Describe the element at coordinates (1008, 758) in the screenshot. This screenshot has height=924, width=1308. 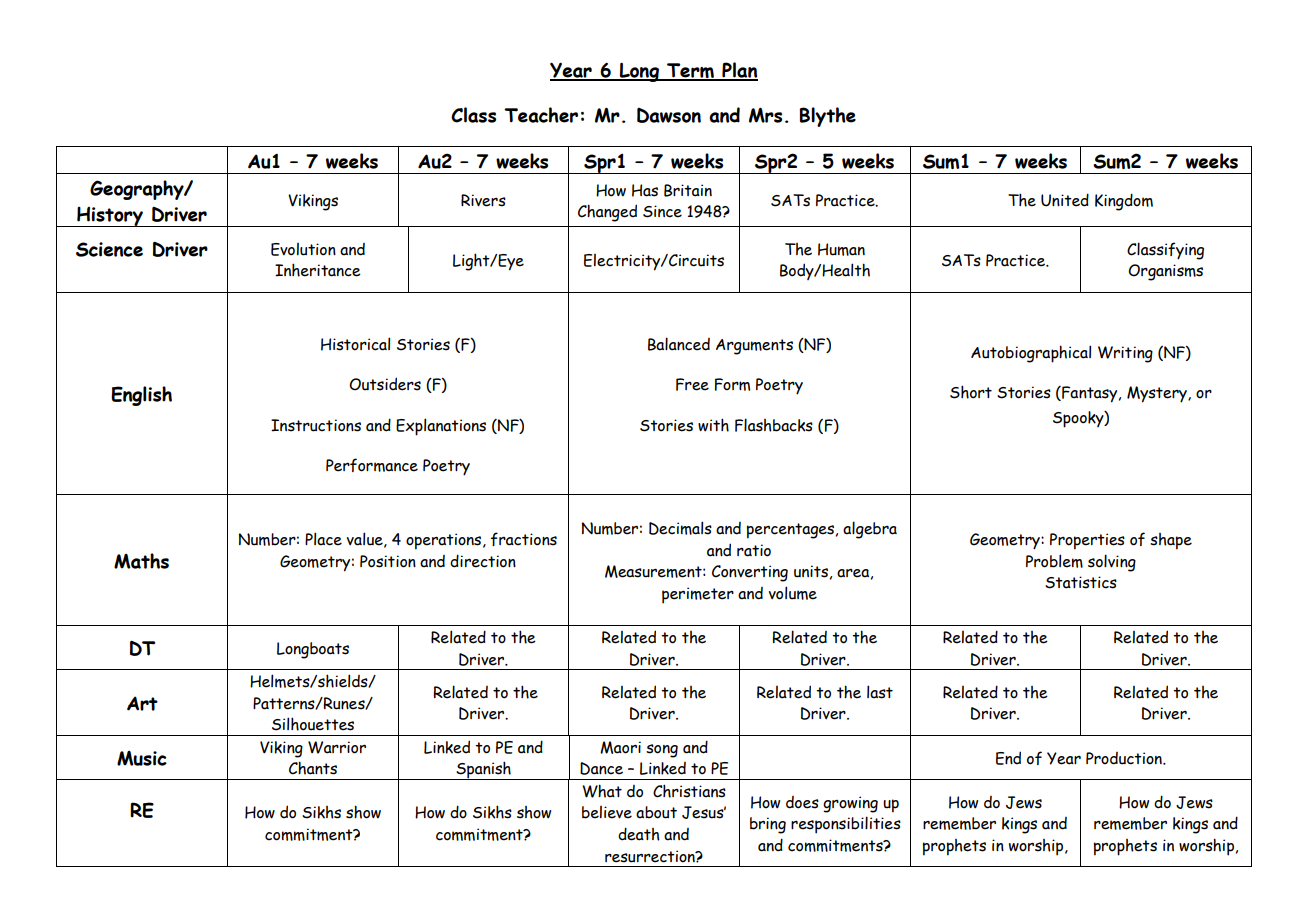
I see `End` at that location.
